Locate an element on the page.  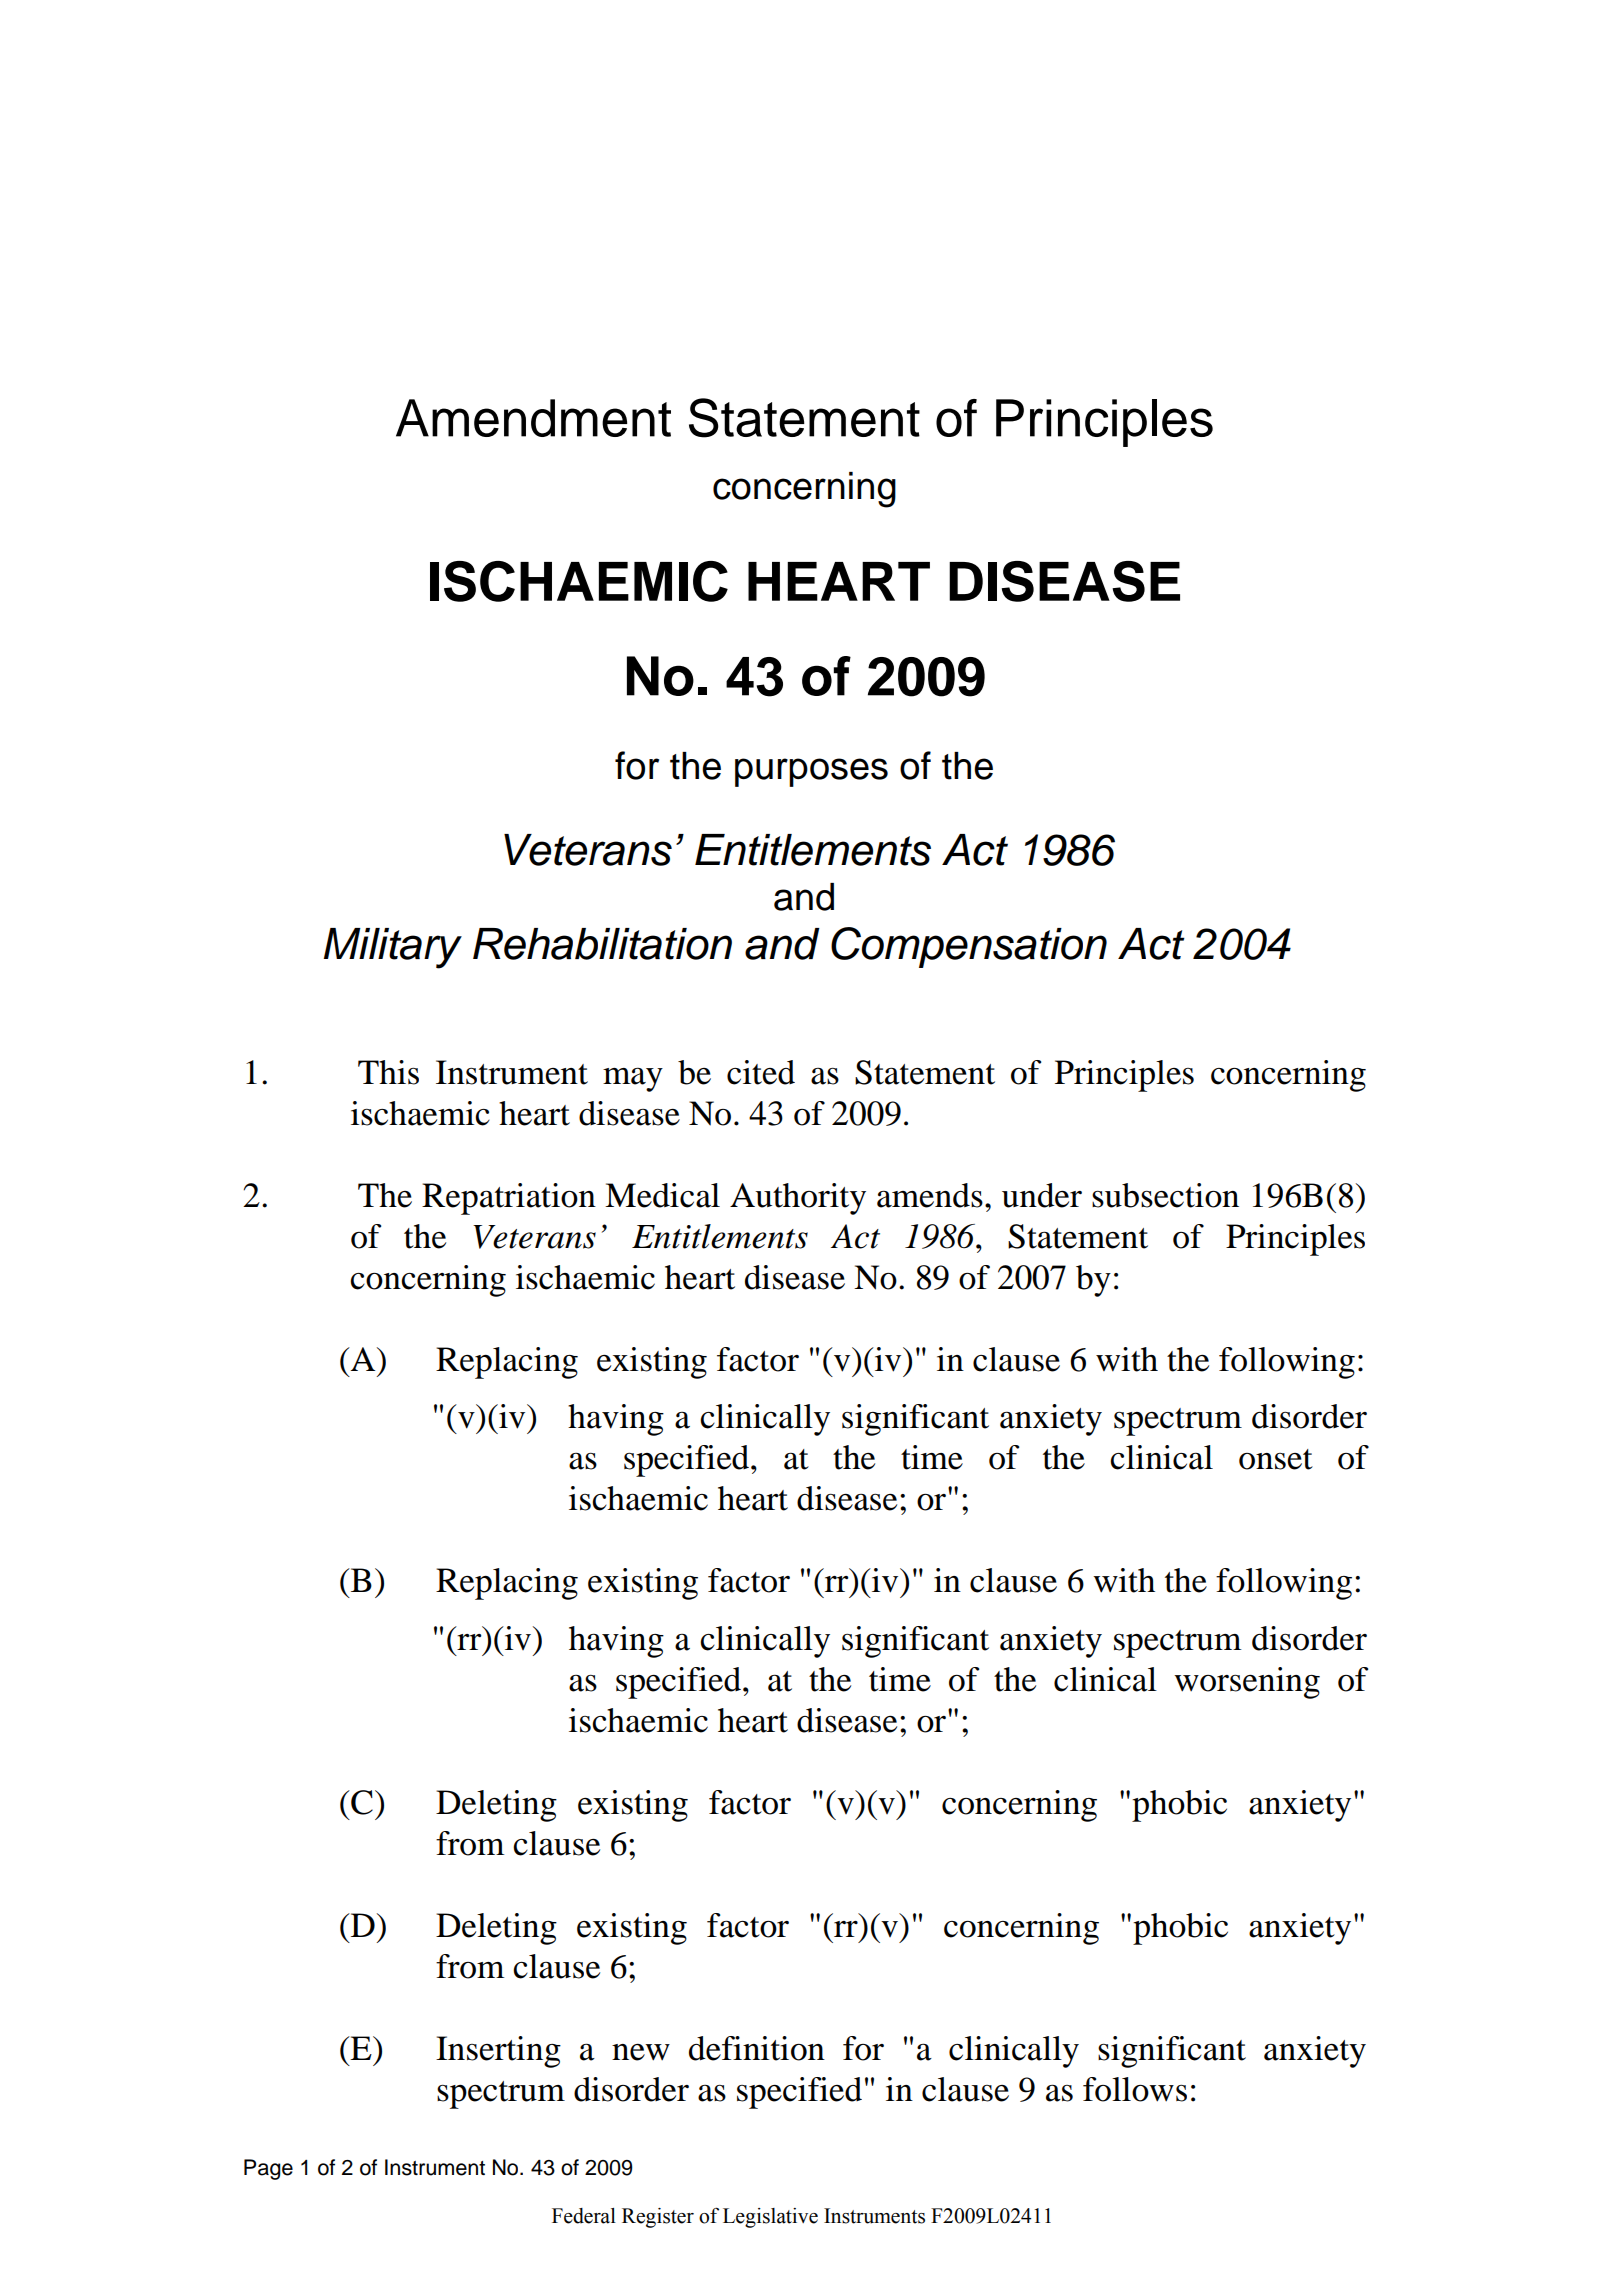
Authority is located at coordinates (798, 1199).
